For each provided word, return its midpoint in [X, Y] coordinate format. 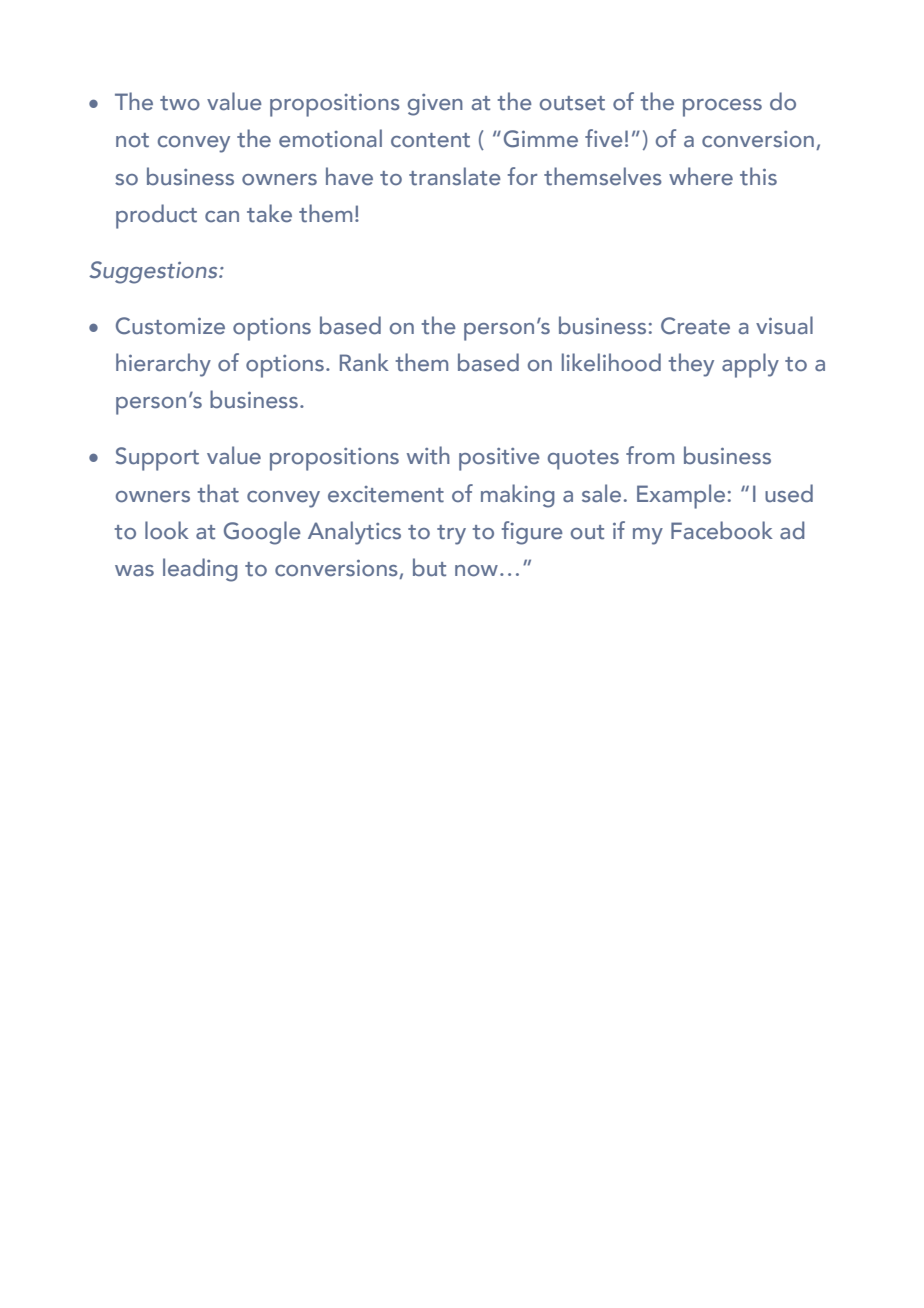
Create [695, 326]
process [722, 108]
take [269, 213]
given [435, 105]
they [691, 365]
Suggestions [154, 272]
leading [200, 570]
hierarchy [163, 365]
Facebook [722, 530]
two [180, 103]
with [428, 455]
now [478, 571]
